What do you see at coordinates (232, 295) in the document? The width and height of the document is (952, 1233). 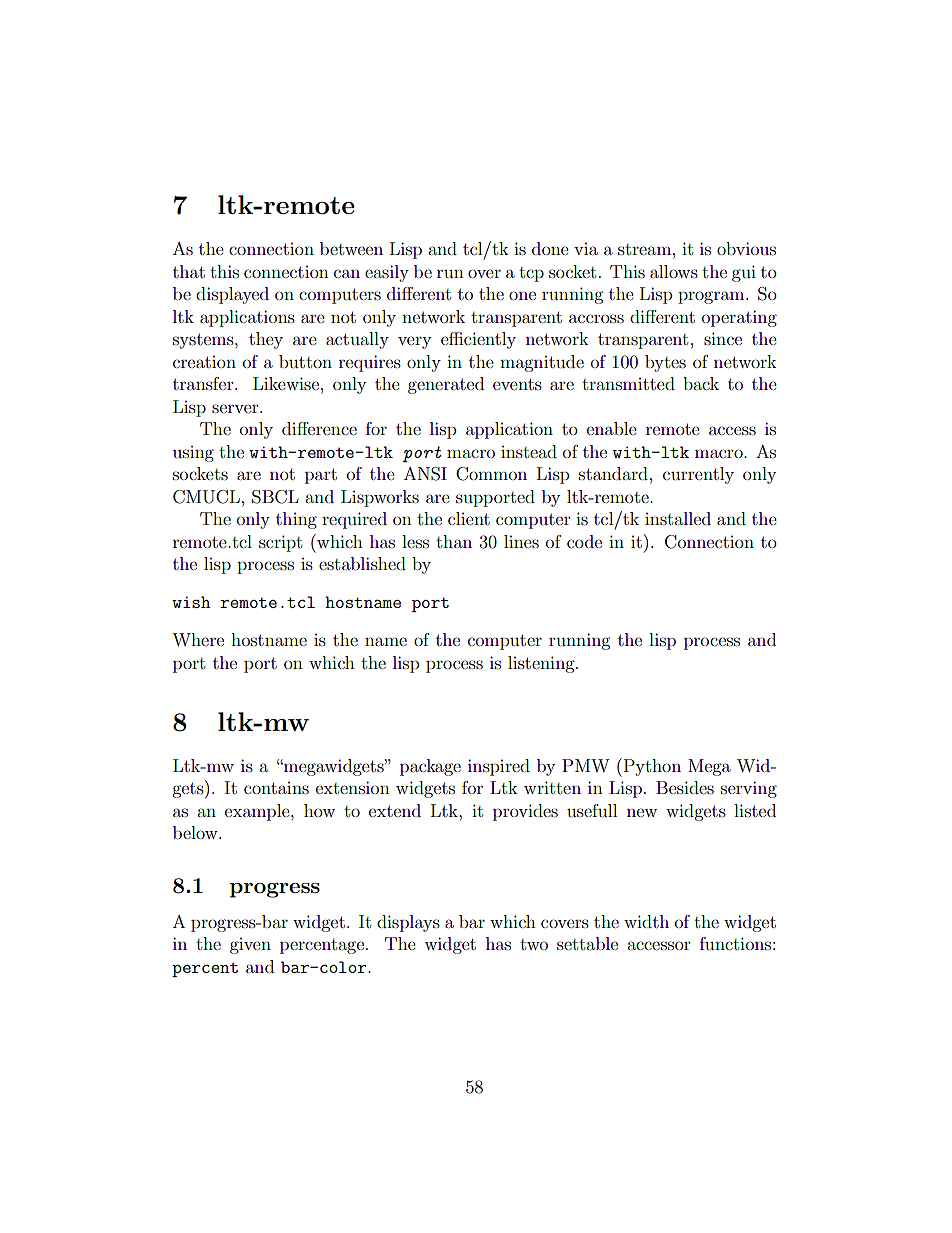 I see `displayed` at bounding box center [232, 295].
